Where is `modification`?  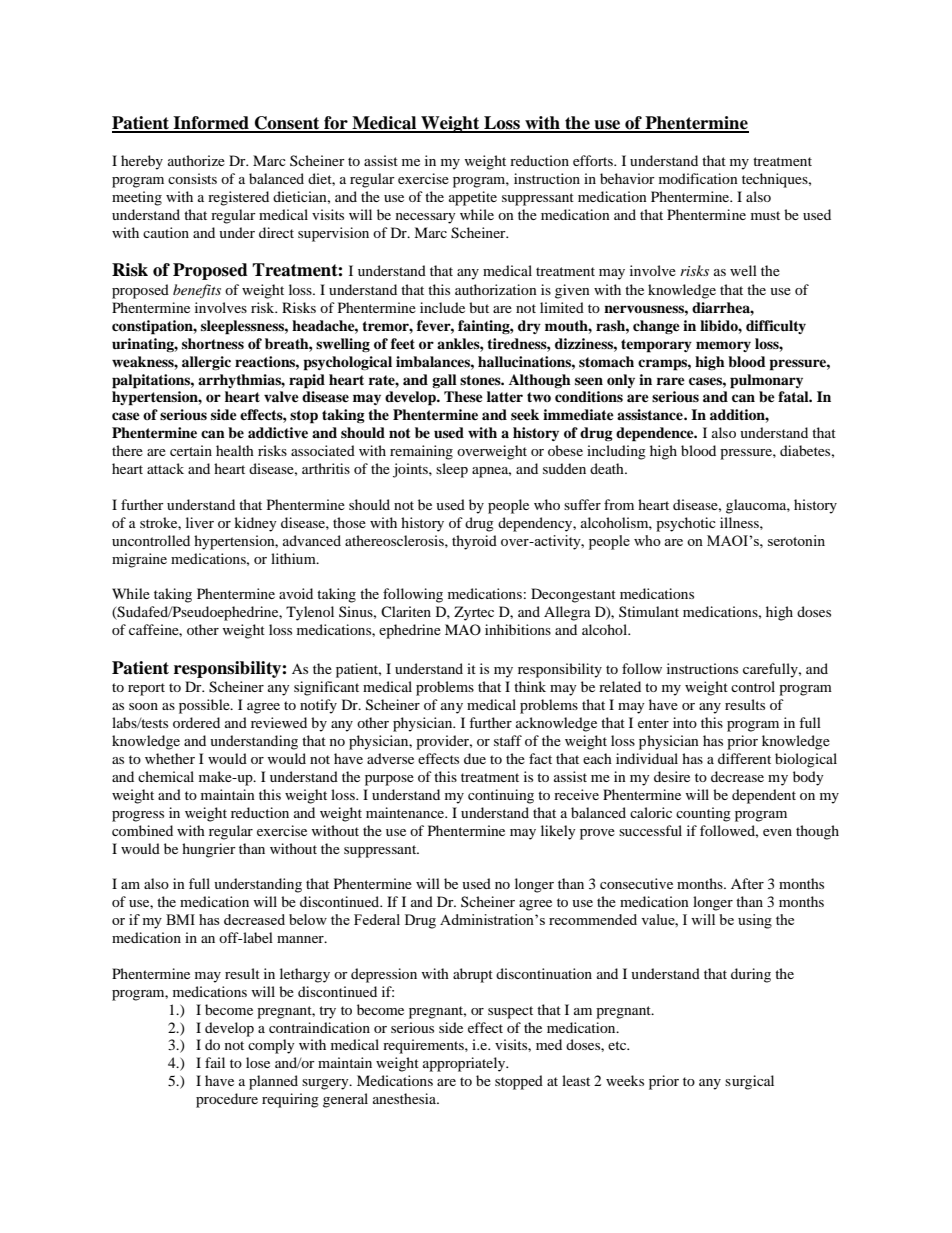 modification is located at coordinates (698, 178).
